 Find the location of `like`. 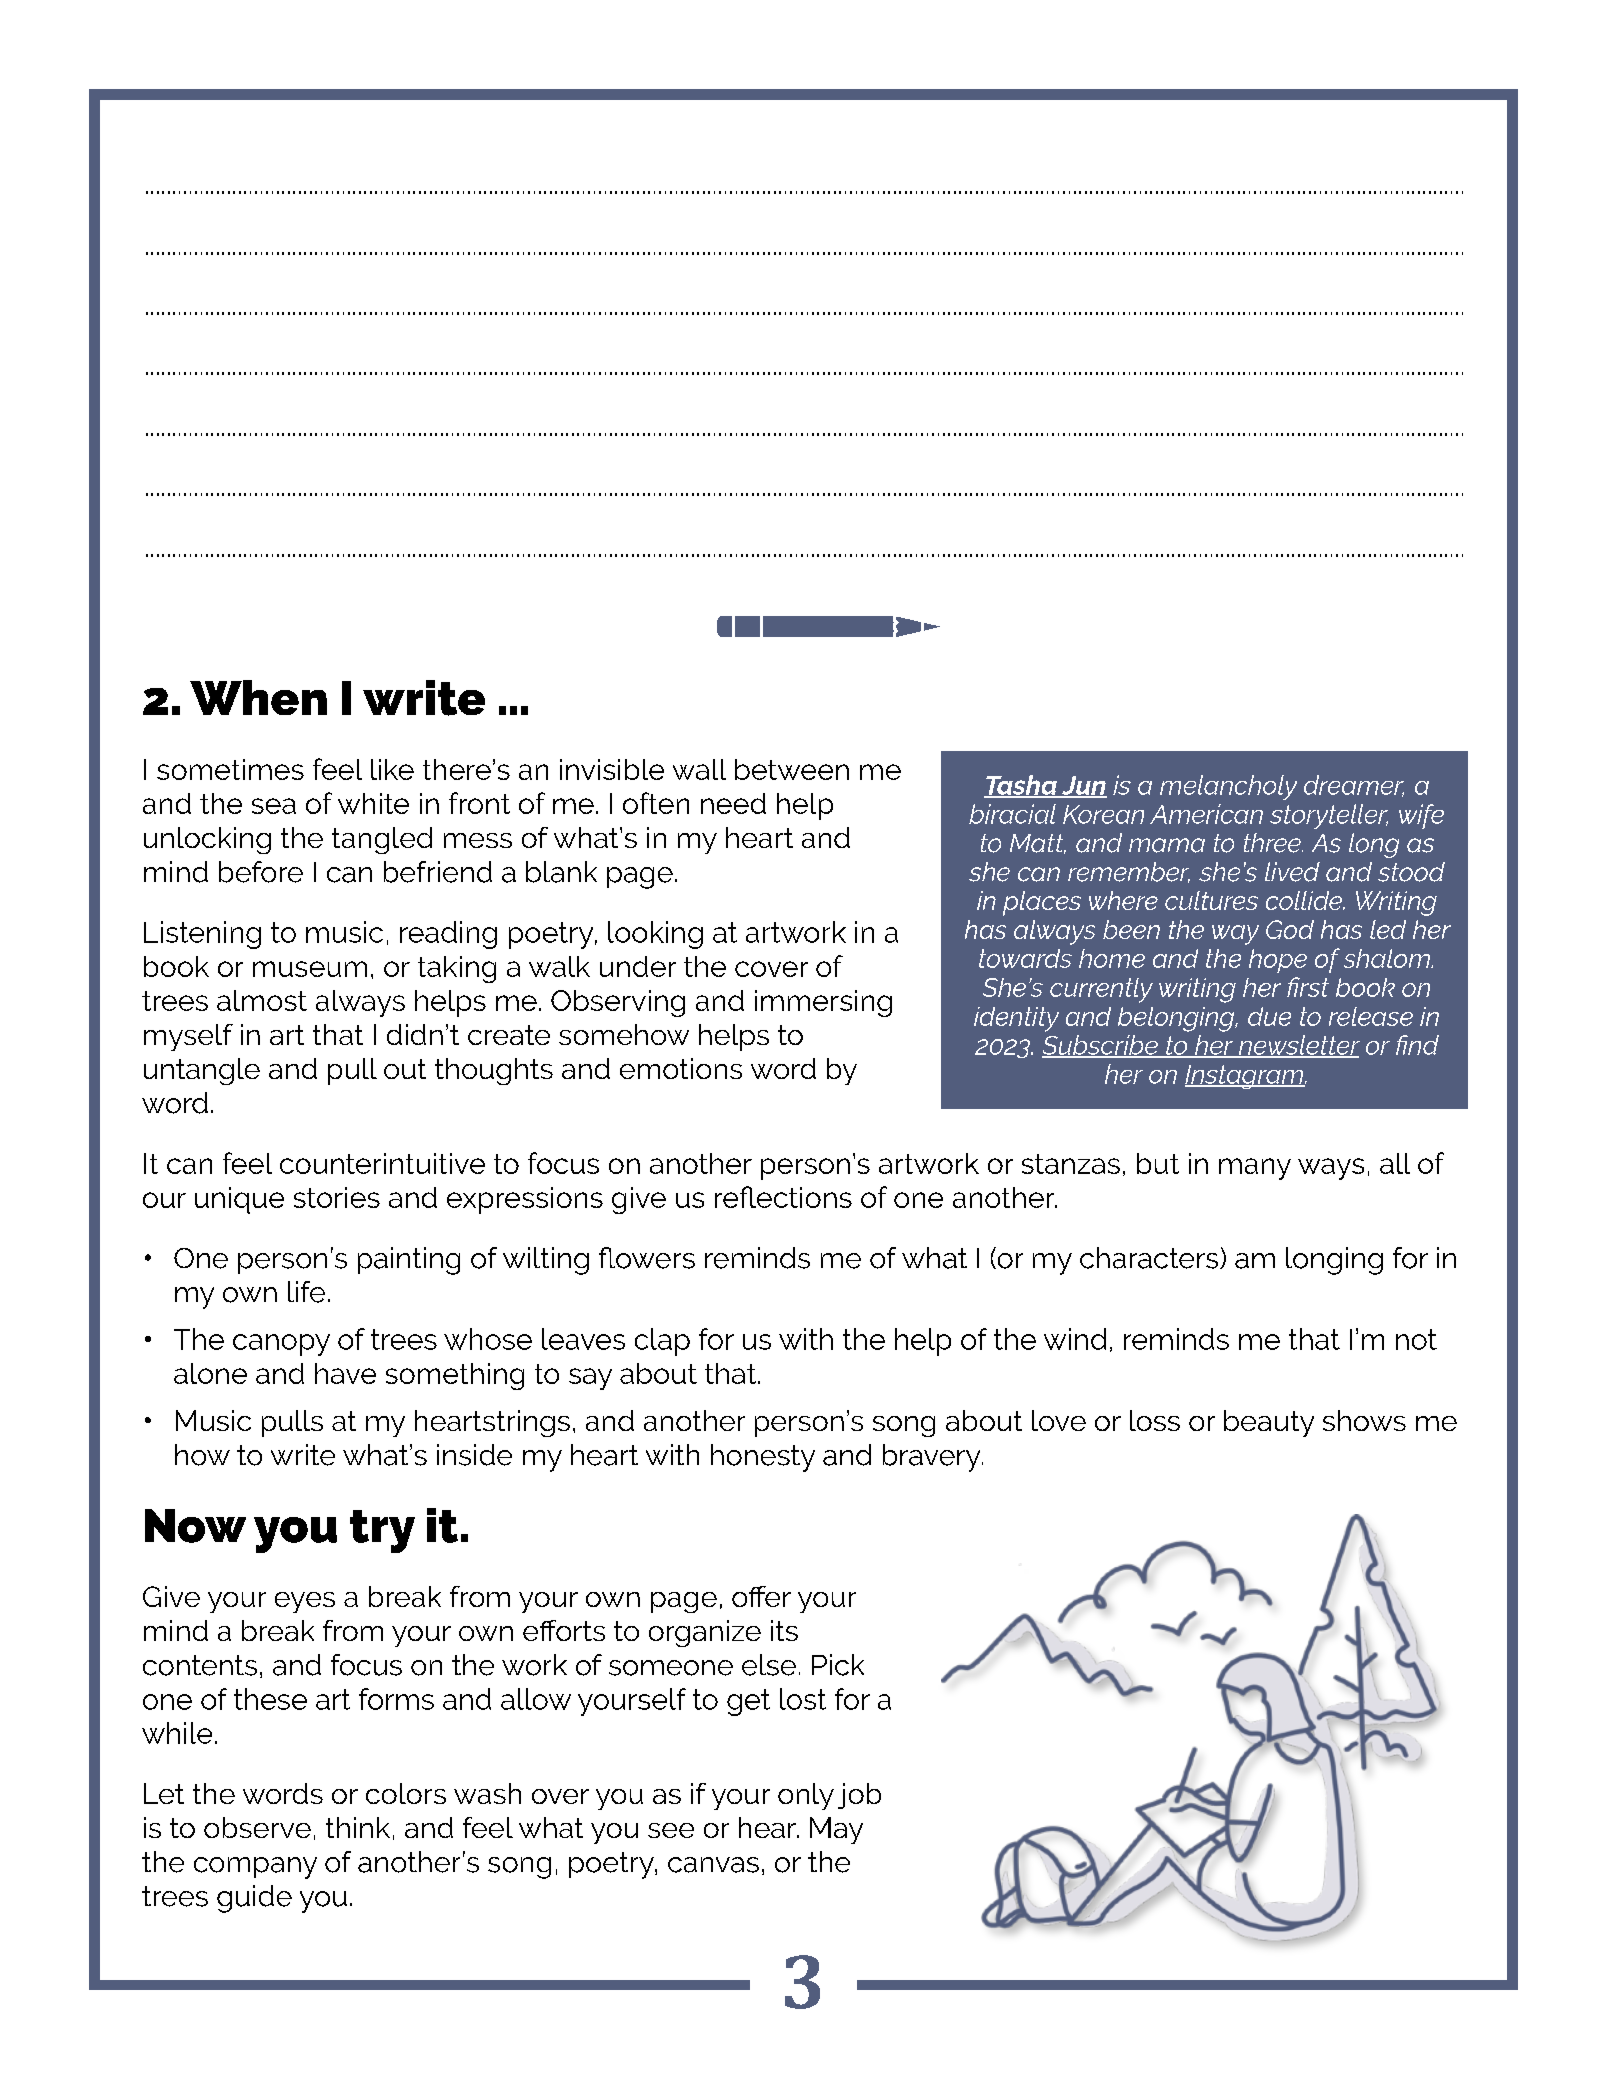

like is located at coordinates (392, 769).
